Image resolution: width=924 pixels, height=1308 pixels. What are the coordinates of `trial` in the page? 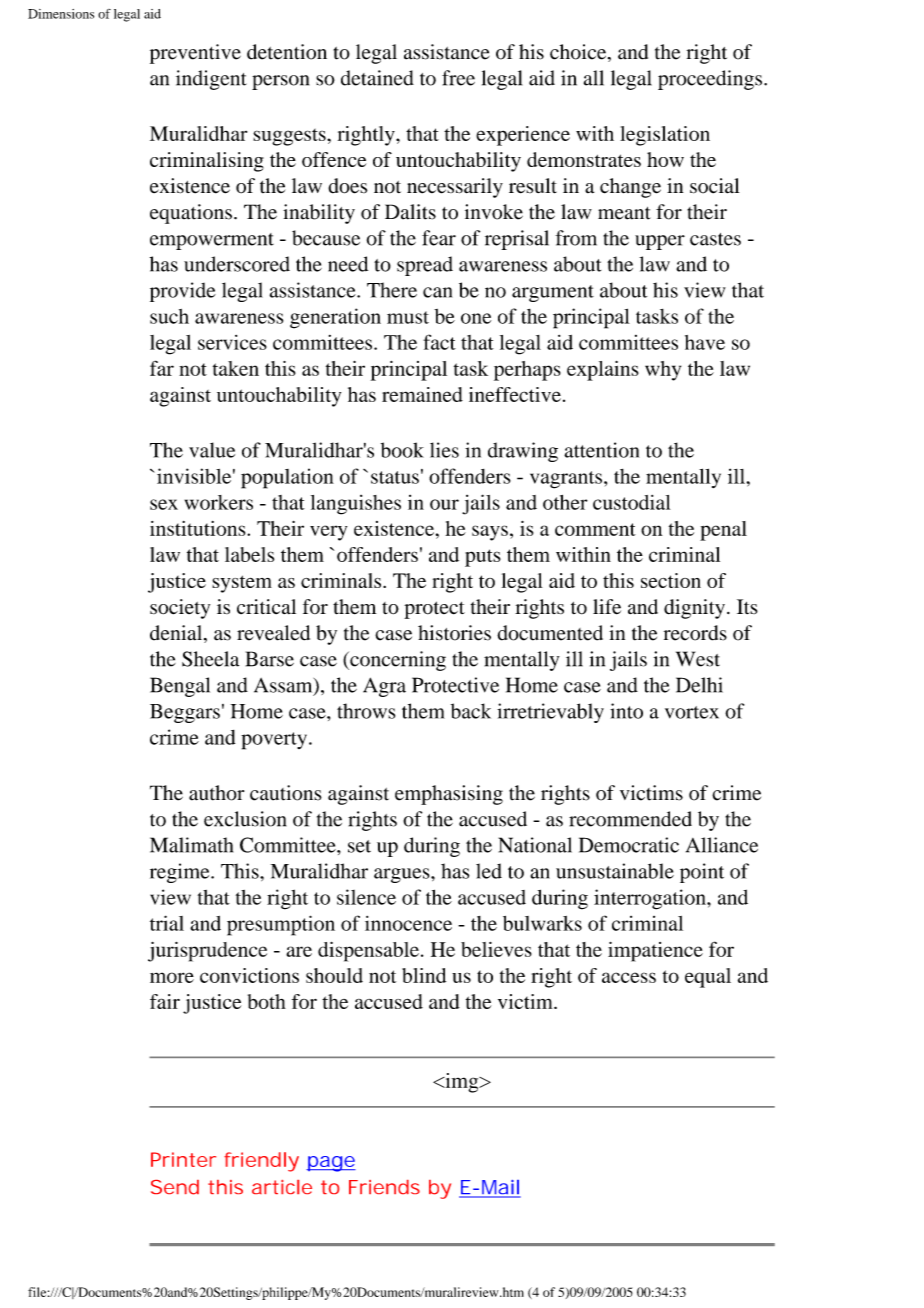 It's located at (167, 923).
